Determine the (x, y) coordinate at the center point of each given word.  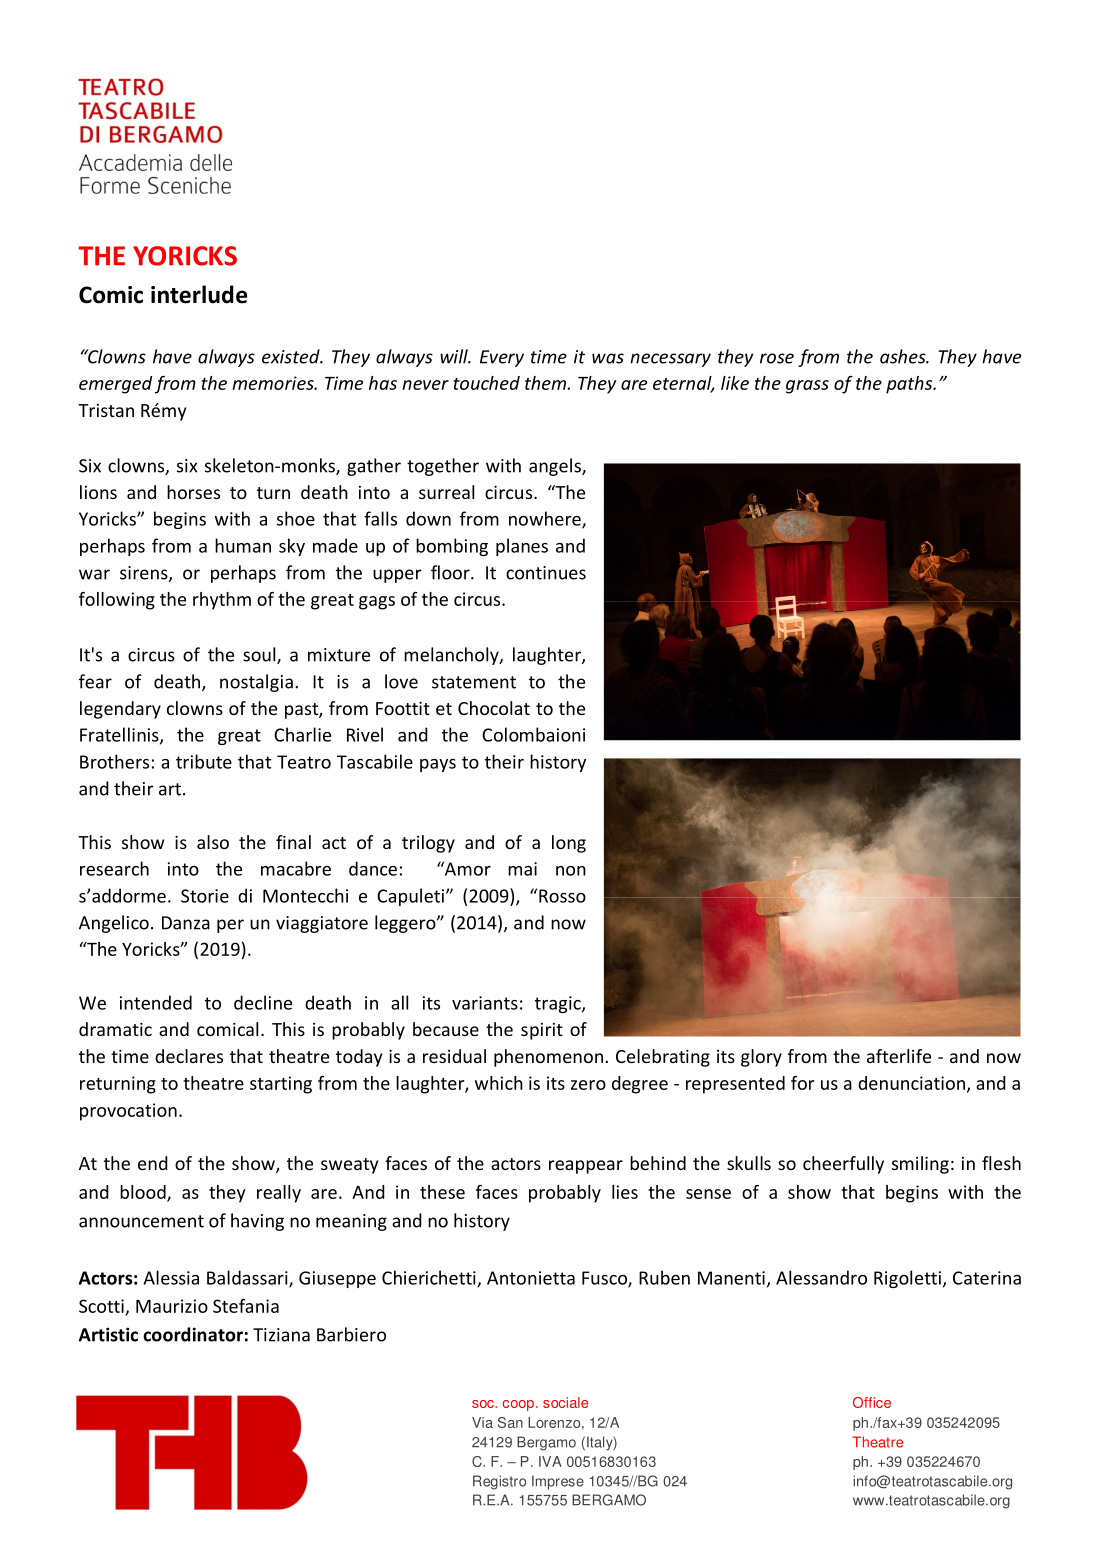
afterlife (899, 1056)
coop (518, 1405)
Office (872, 1402)
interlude (199, 294)
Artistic (108, 1334)
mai (522, 869)
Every (502, 358)
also (213, 842)
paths (910, 385)
